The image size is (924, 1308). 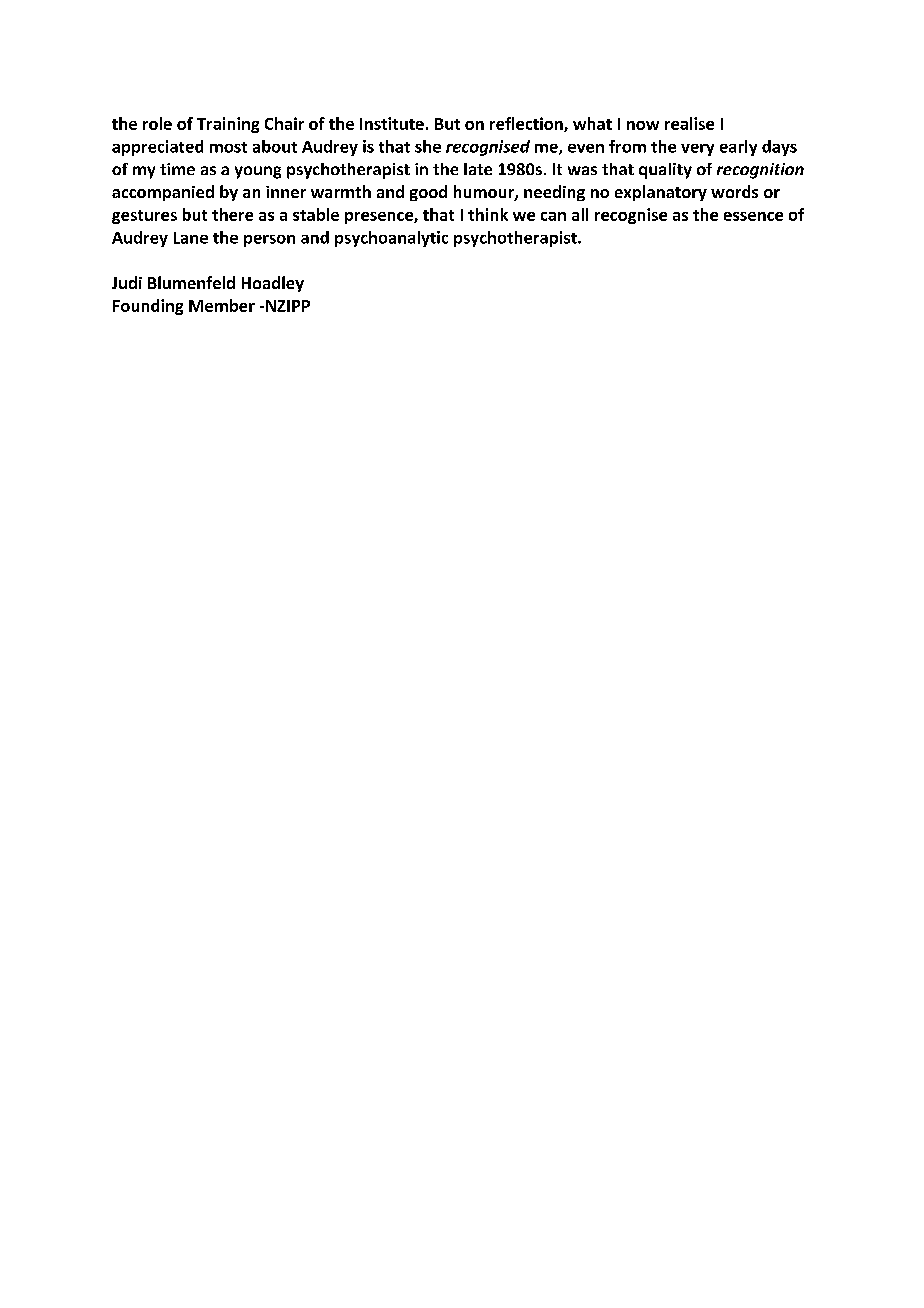 I want to click on person, so click(x=269, y=241).
